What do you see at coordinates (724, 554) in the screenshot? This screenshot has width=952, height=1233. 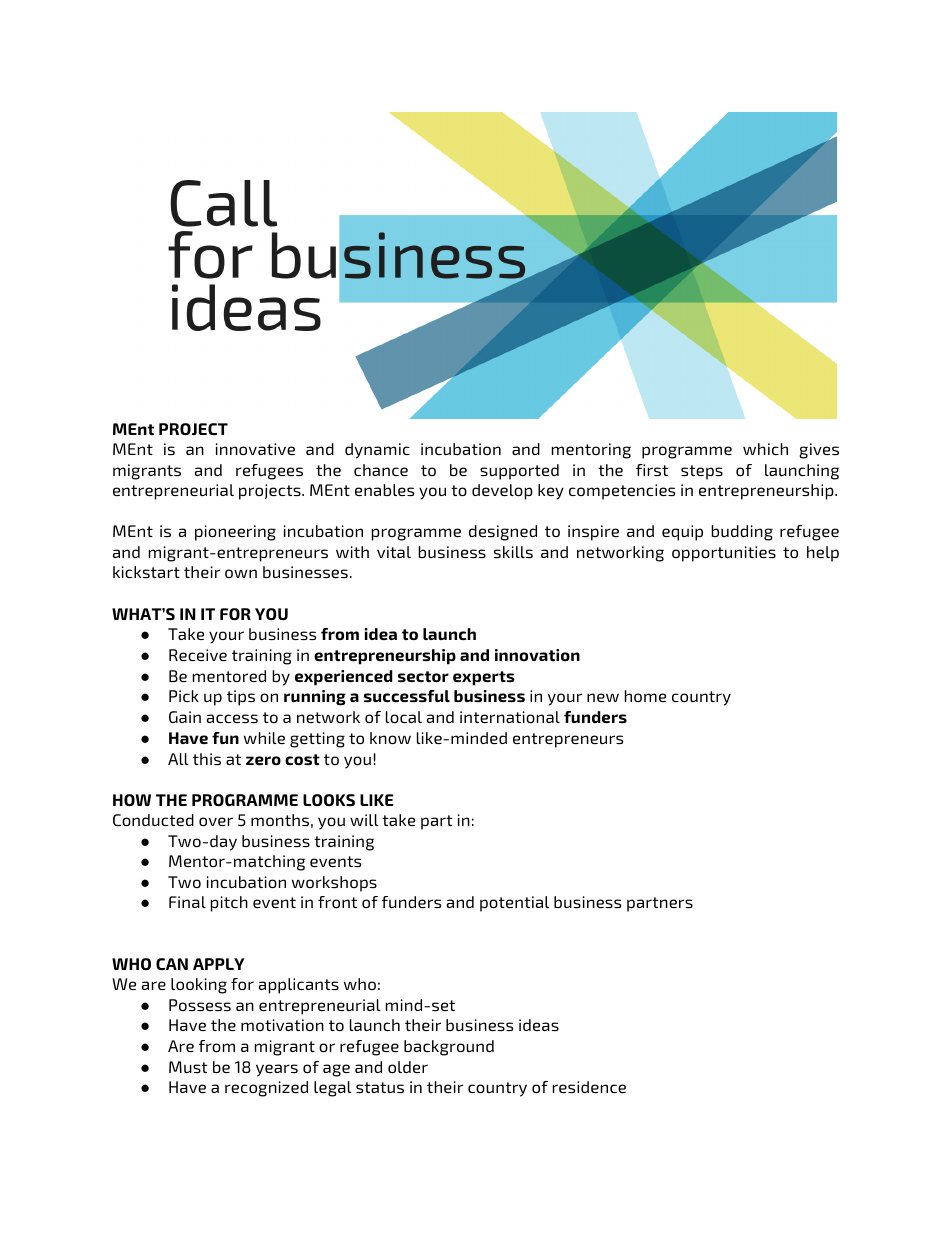 I see `opportunities` at bounding box center [724, 554].
